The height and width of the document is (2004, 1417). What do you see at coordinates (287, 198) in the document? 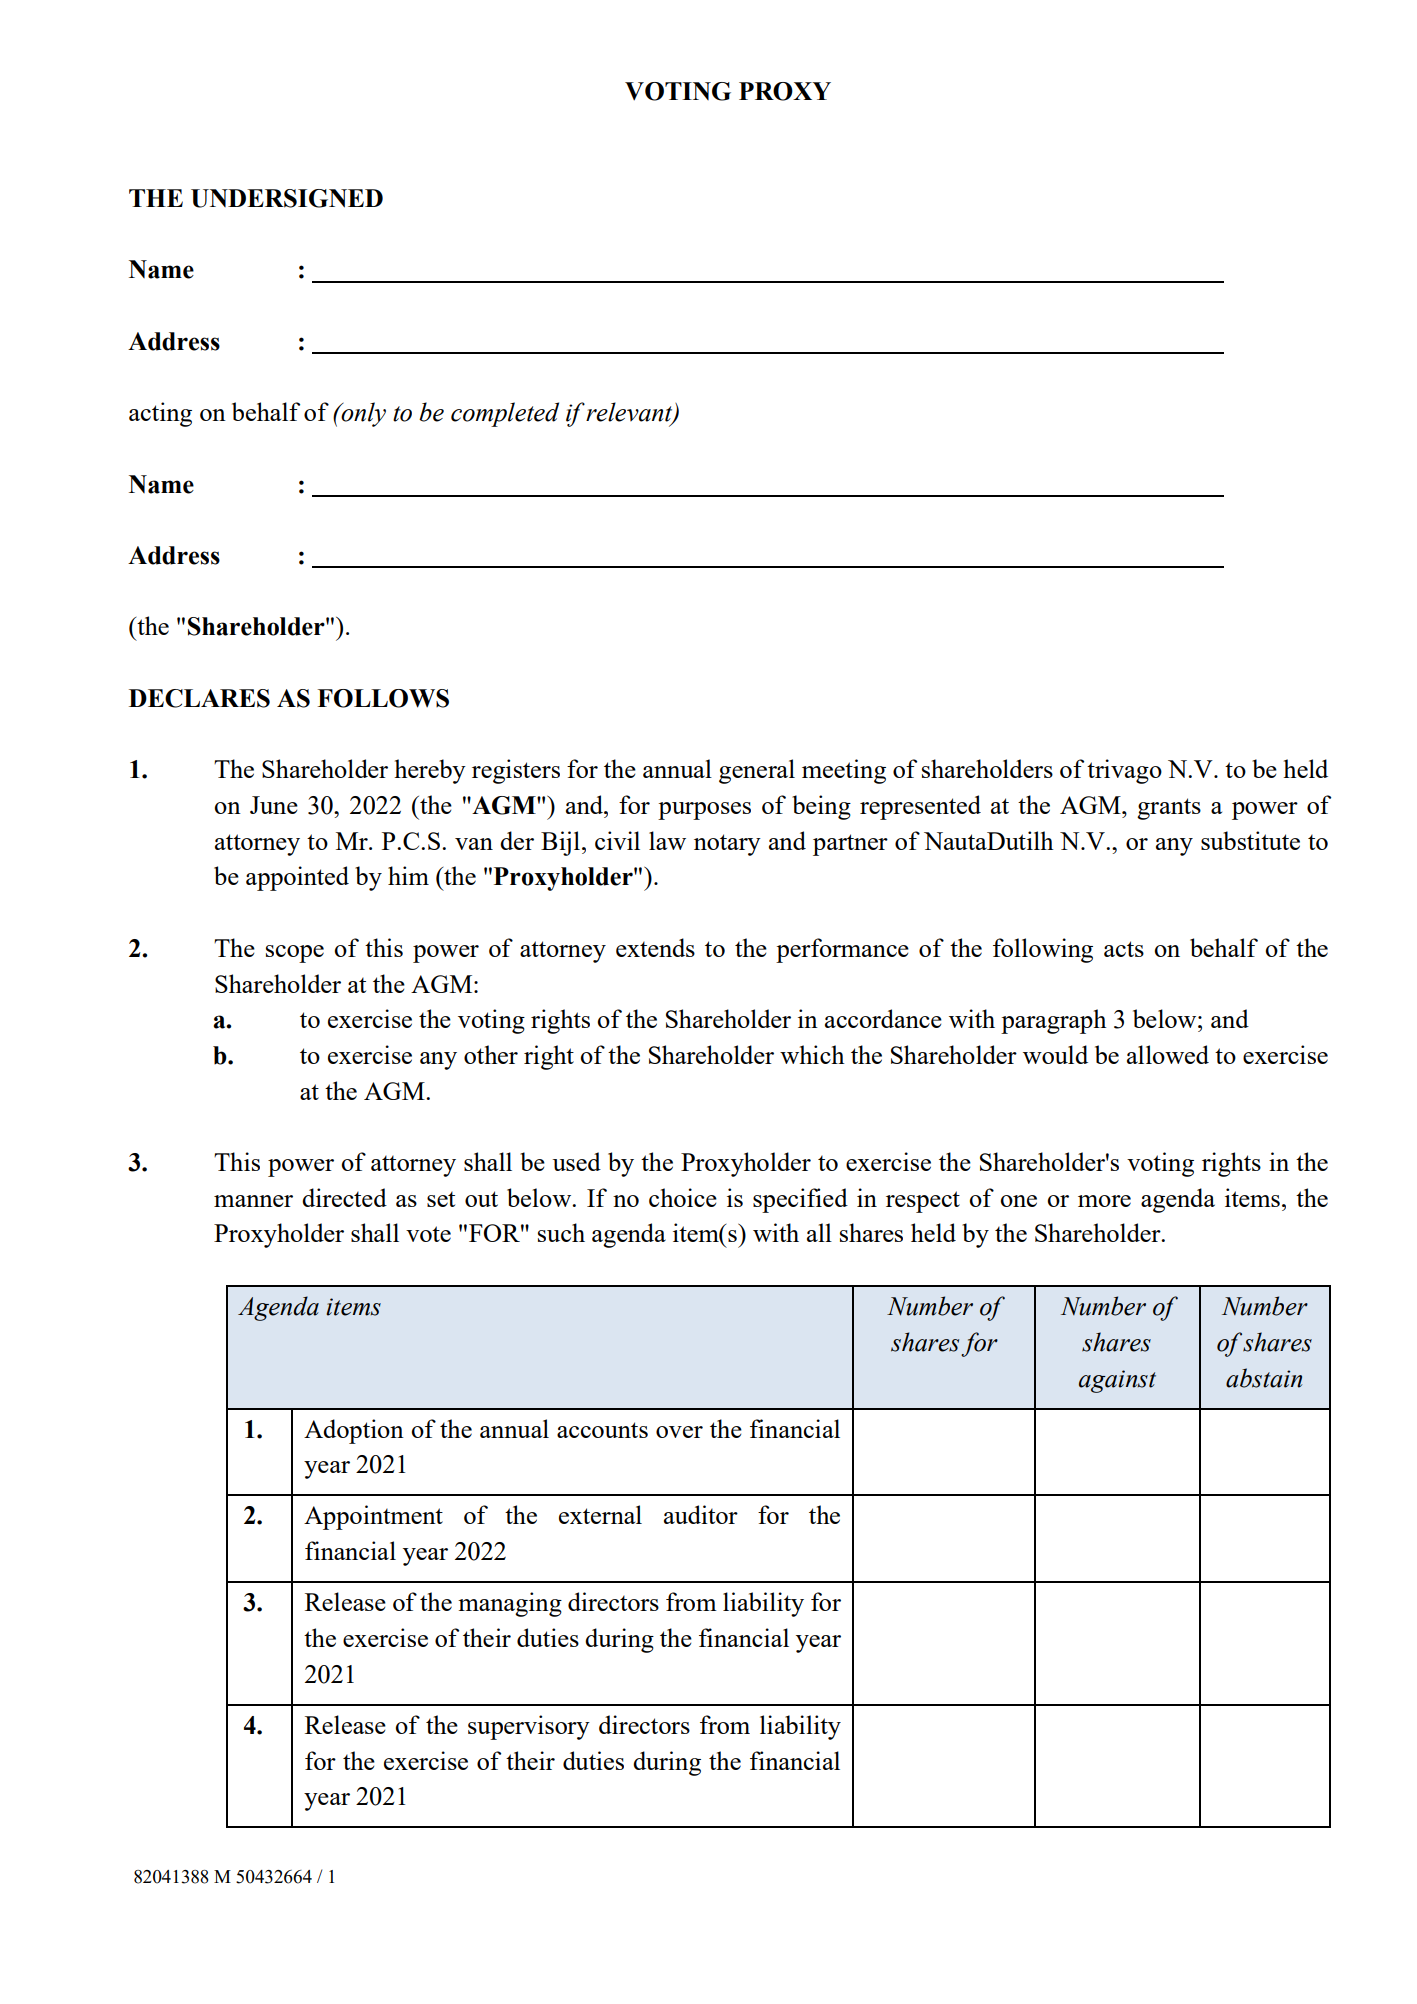
I see `UNDERSIGNED` at bounding box center [287, 198].
